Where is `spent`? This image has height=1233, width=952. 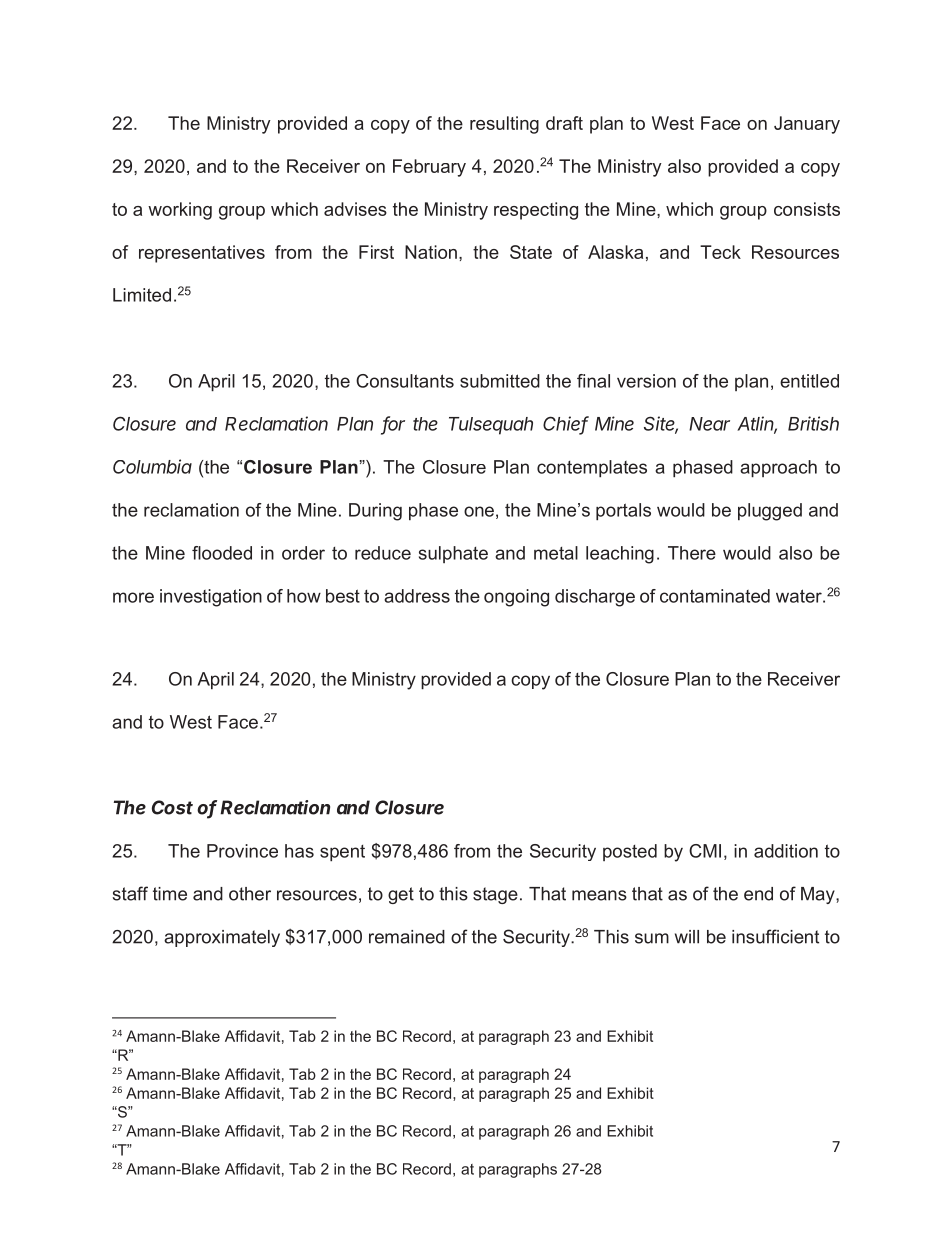 spent is located at coordinates (342, 853).
